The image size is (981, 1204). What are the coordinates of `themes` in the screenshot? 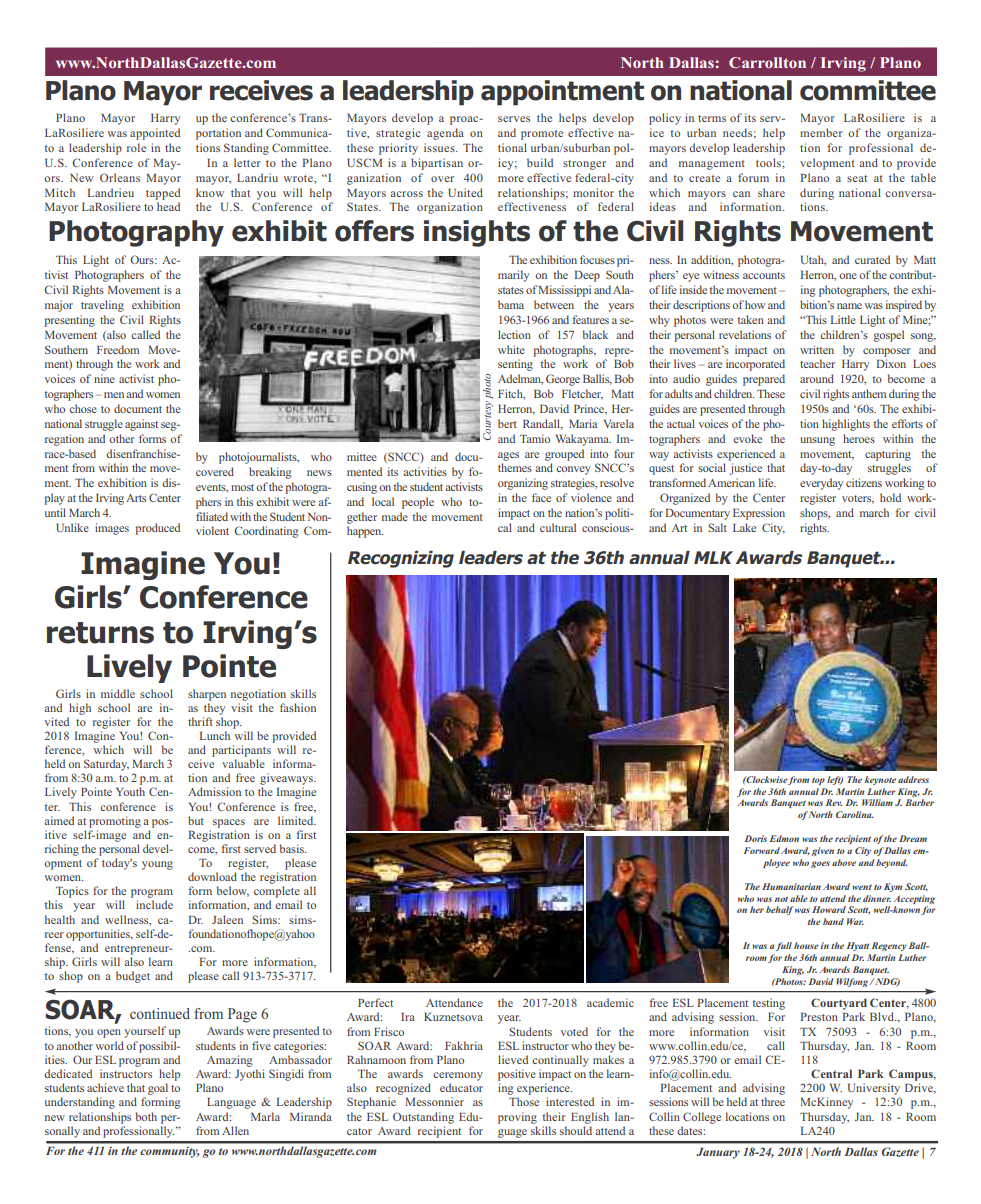 It's located at (515, 467).
